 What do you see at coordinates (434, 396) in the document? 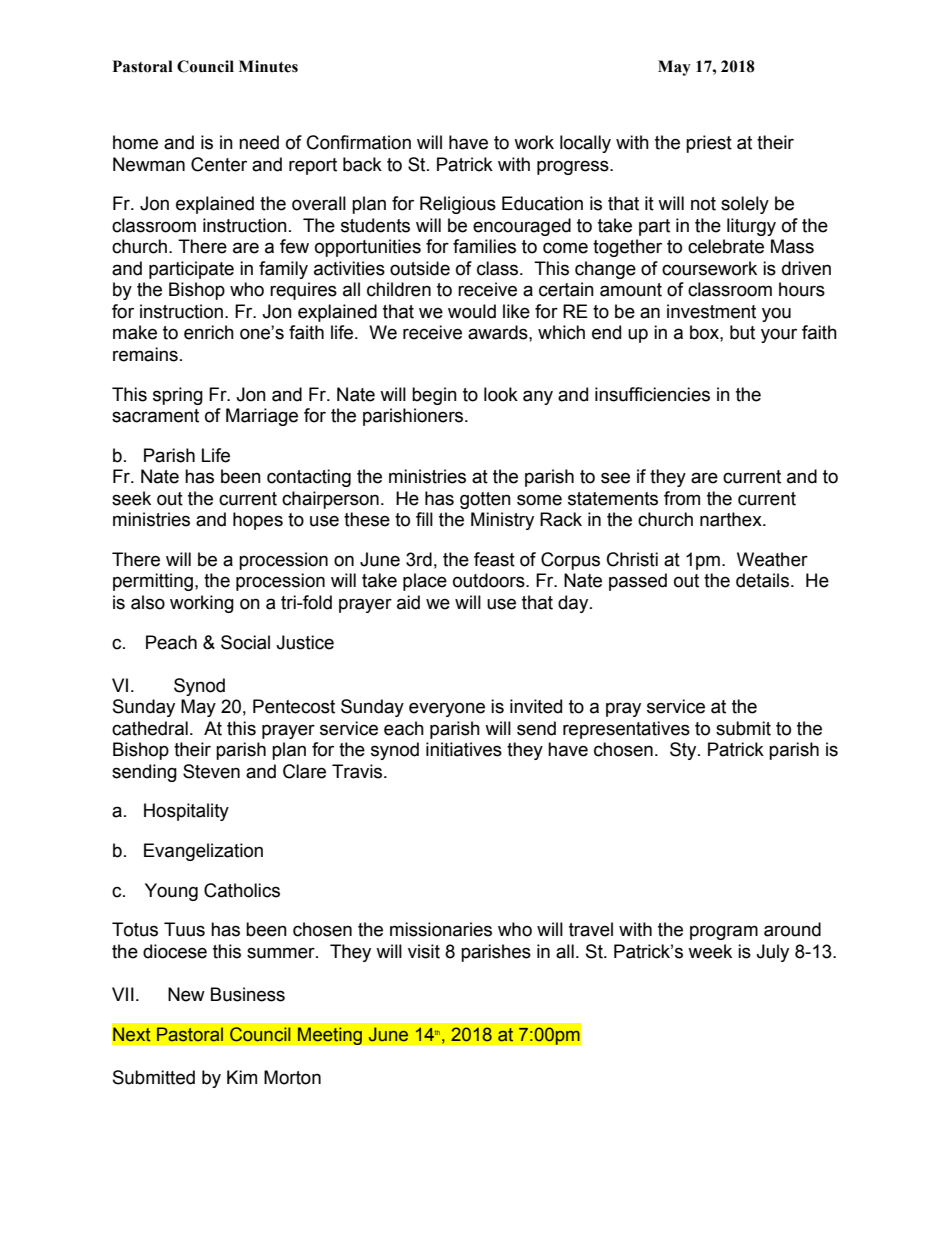
I see `begin` at bounding box center [434, 396].
